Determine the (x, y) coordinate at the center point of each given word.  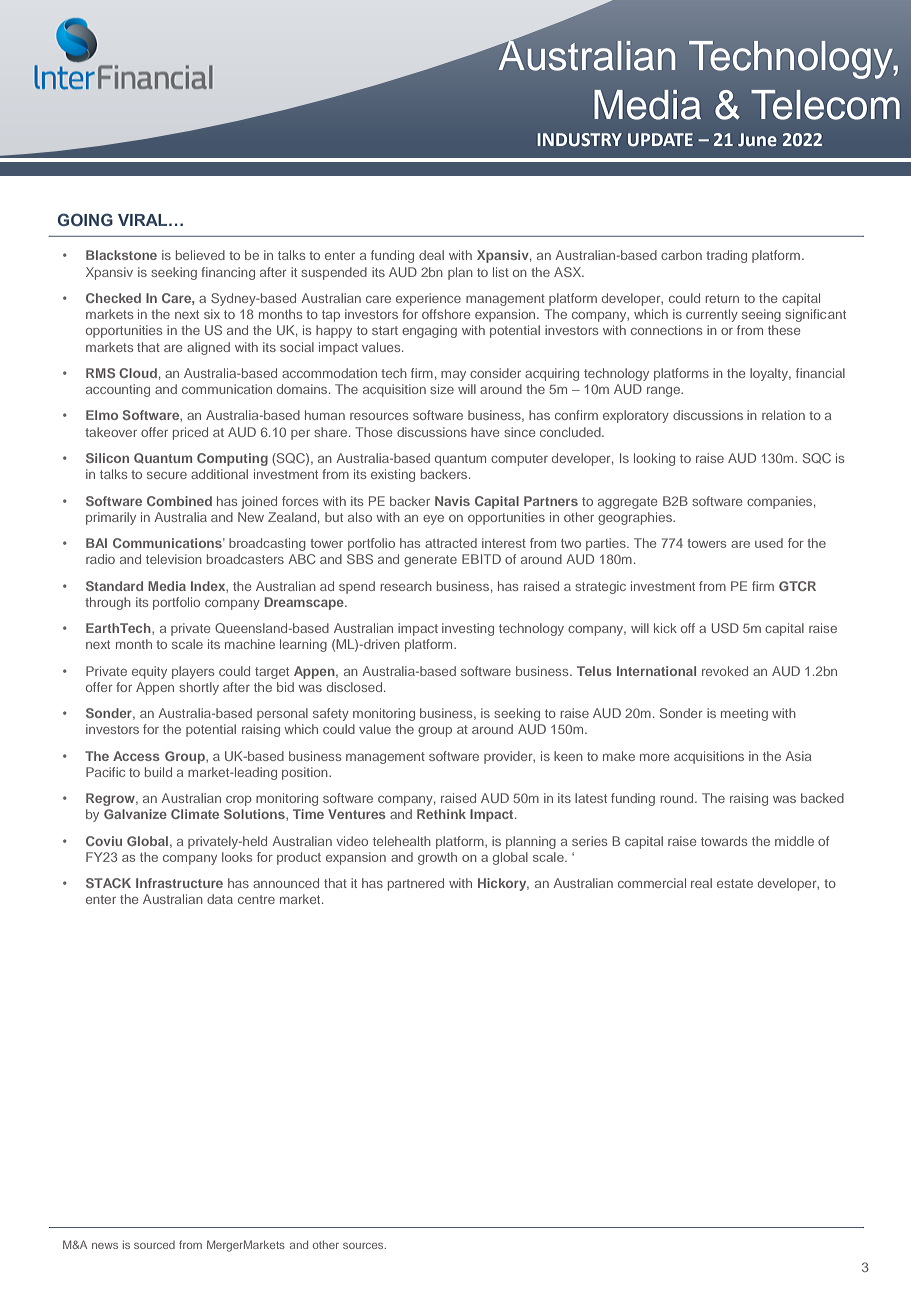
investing (468, 629)
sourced (154, 1245)
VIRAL (144, 220)
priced (190, 433)
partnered (416, 884)
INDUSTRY (579, 140)
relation (783, 415)
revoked (725, 671)
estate (735, 883)
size (442, 389)
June (757, 140)
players (193, 672)
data (220, 899)
